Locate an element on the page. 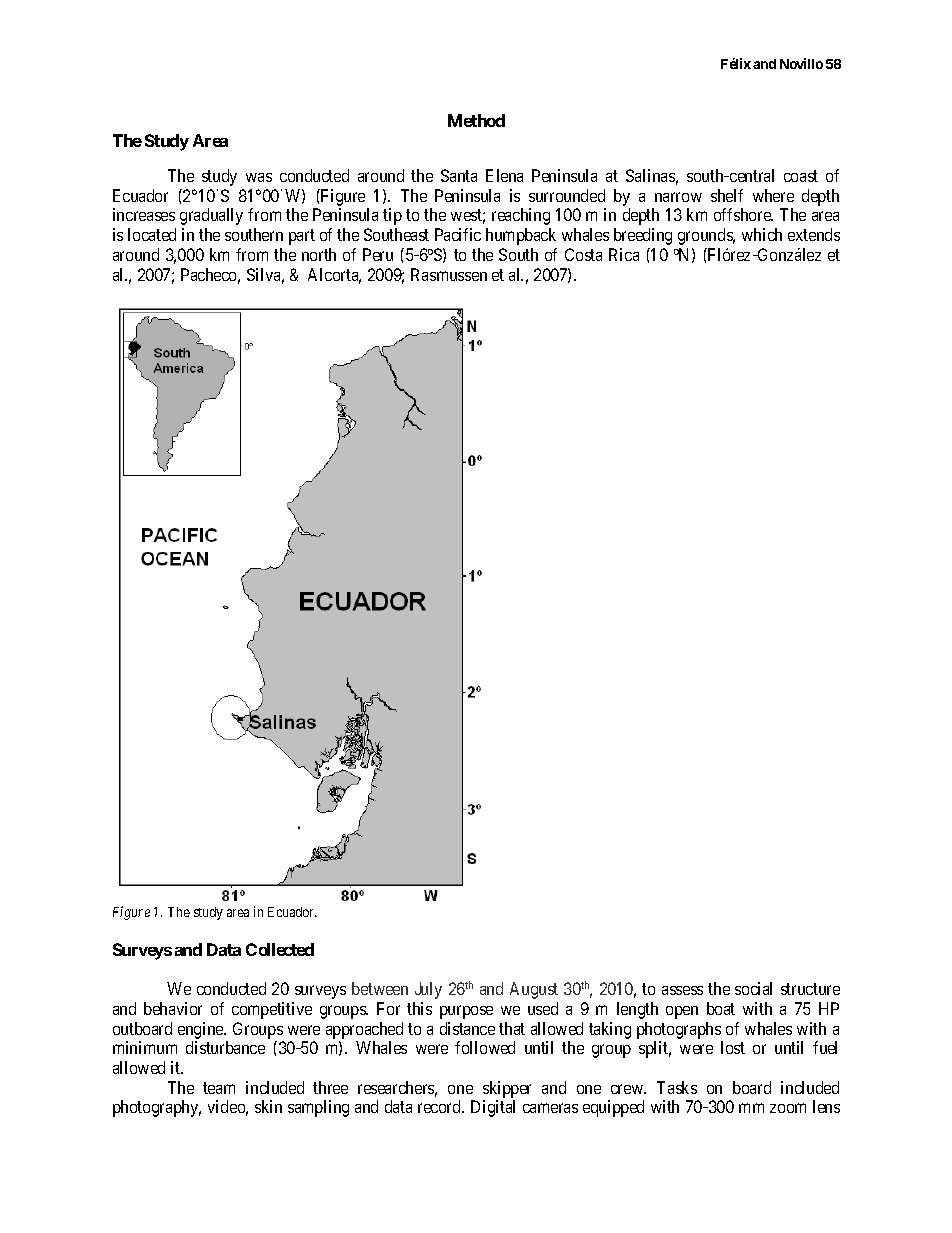  Elena is located at coordinates (504, 175).
